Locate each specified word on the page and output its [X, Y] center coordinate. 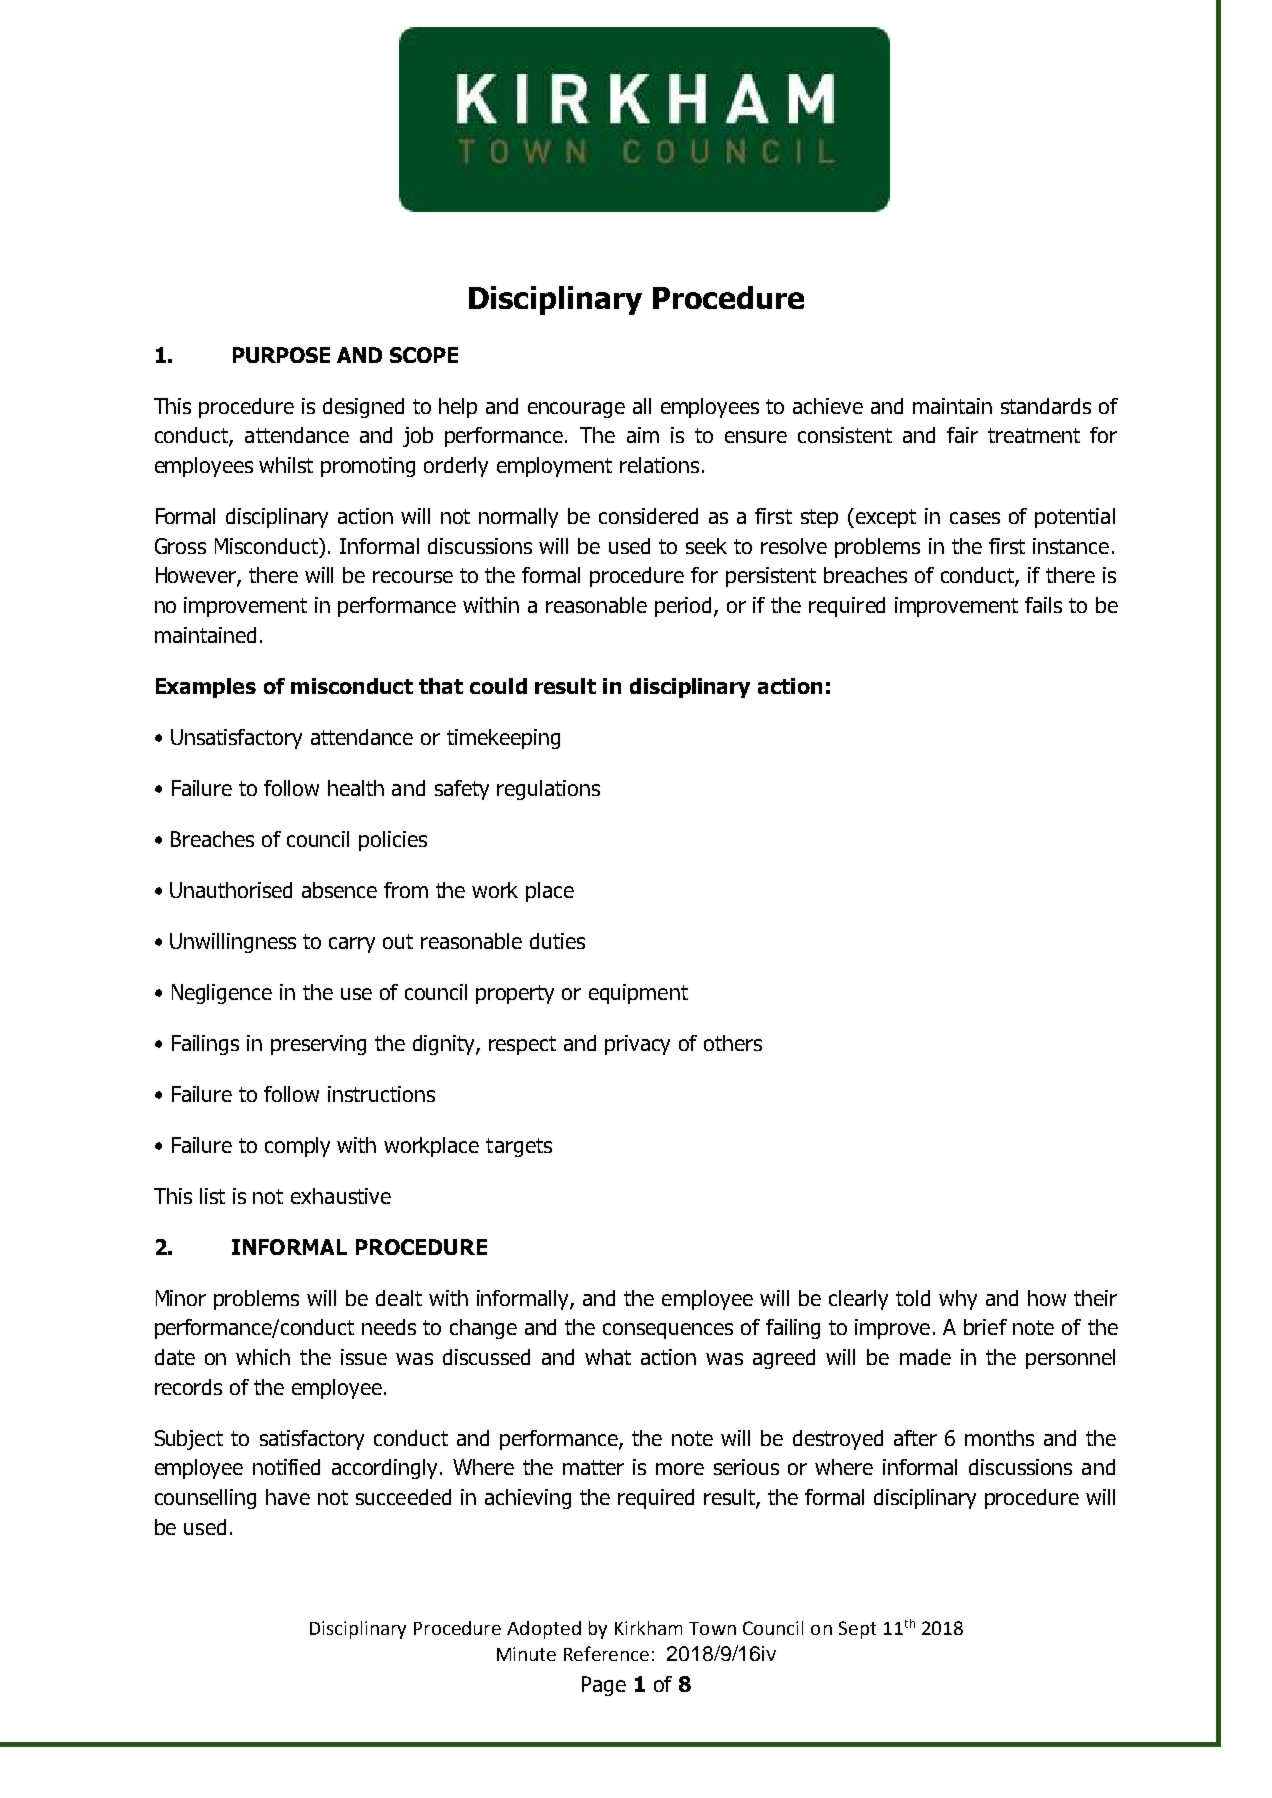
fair [962, 435]
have [288, 1497]
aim [643, 435]
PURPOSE [281, 355]
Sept [857, 1630]
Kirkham [648, 1628]
